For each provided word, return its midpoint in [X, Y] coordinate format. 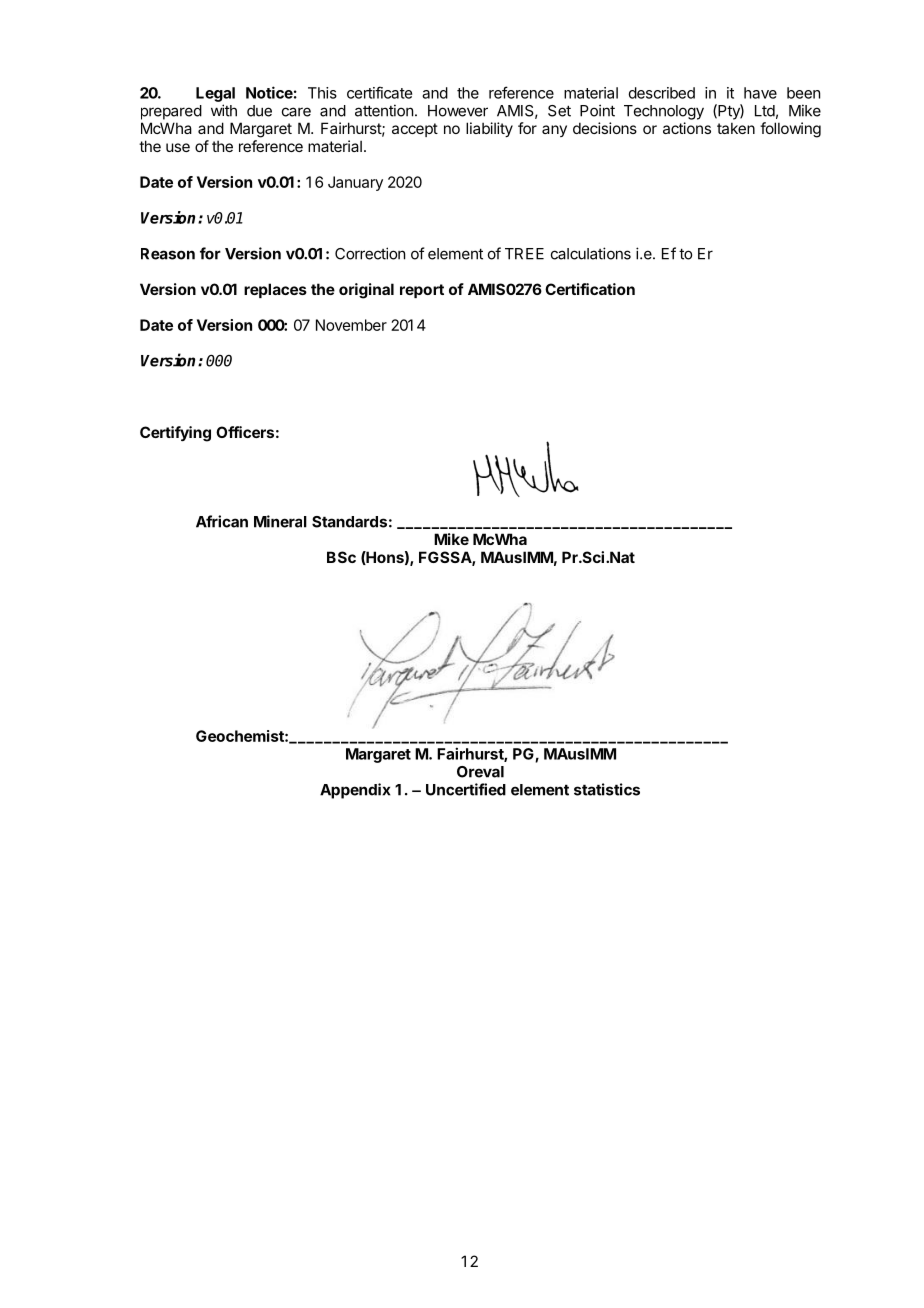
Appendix [355, 791]
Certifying [175, 434]
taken [736, 128]
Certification [590, 289]
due [259, 111]
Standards [349, 522]
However [458, 111]
